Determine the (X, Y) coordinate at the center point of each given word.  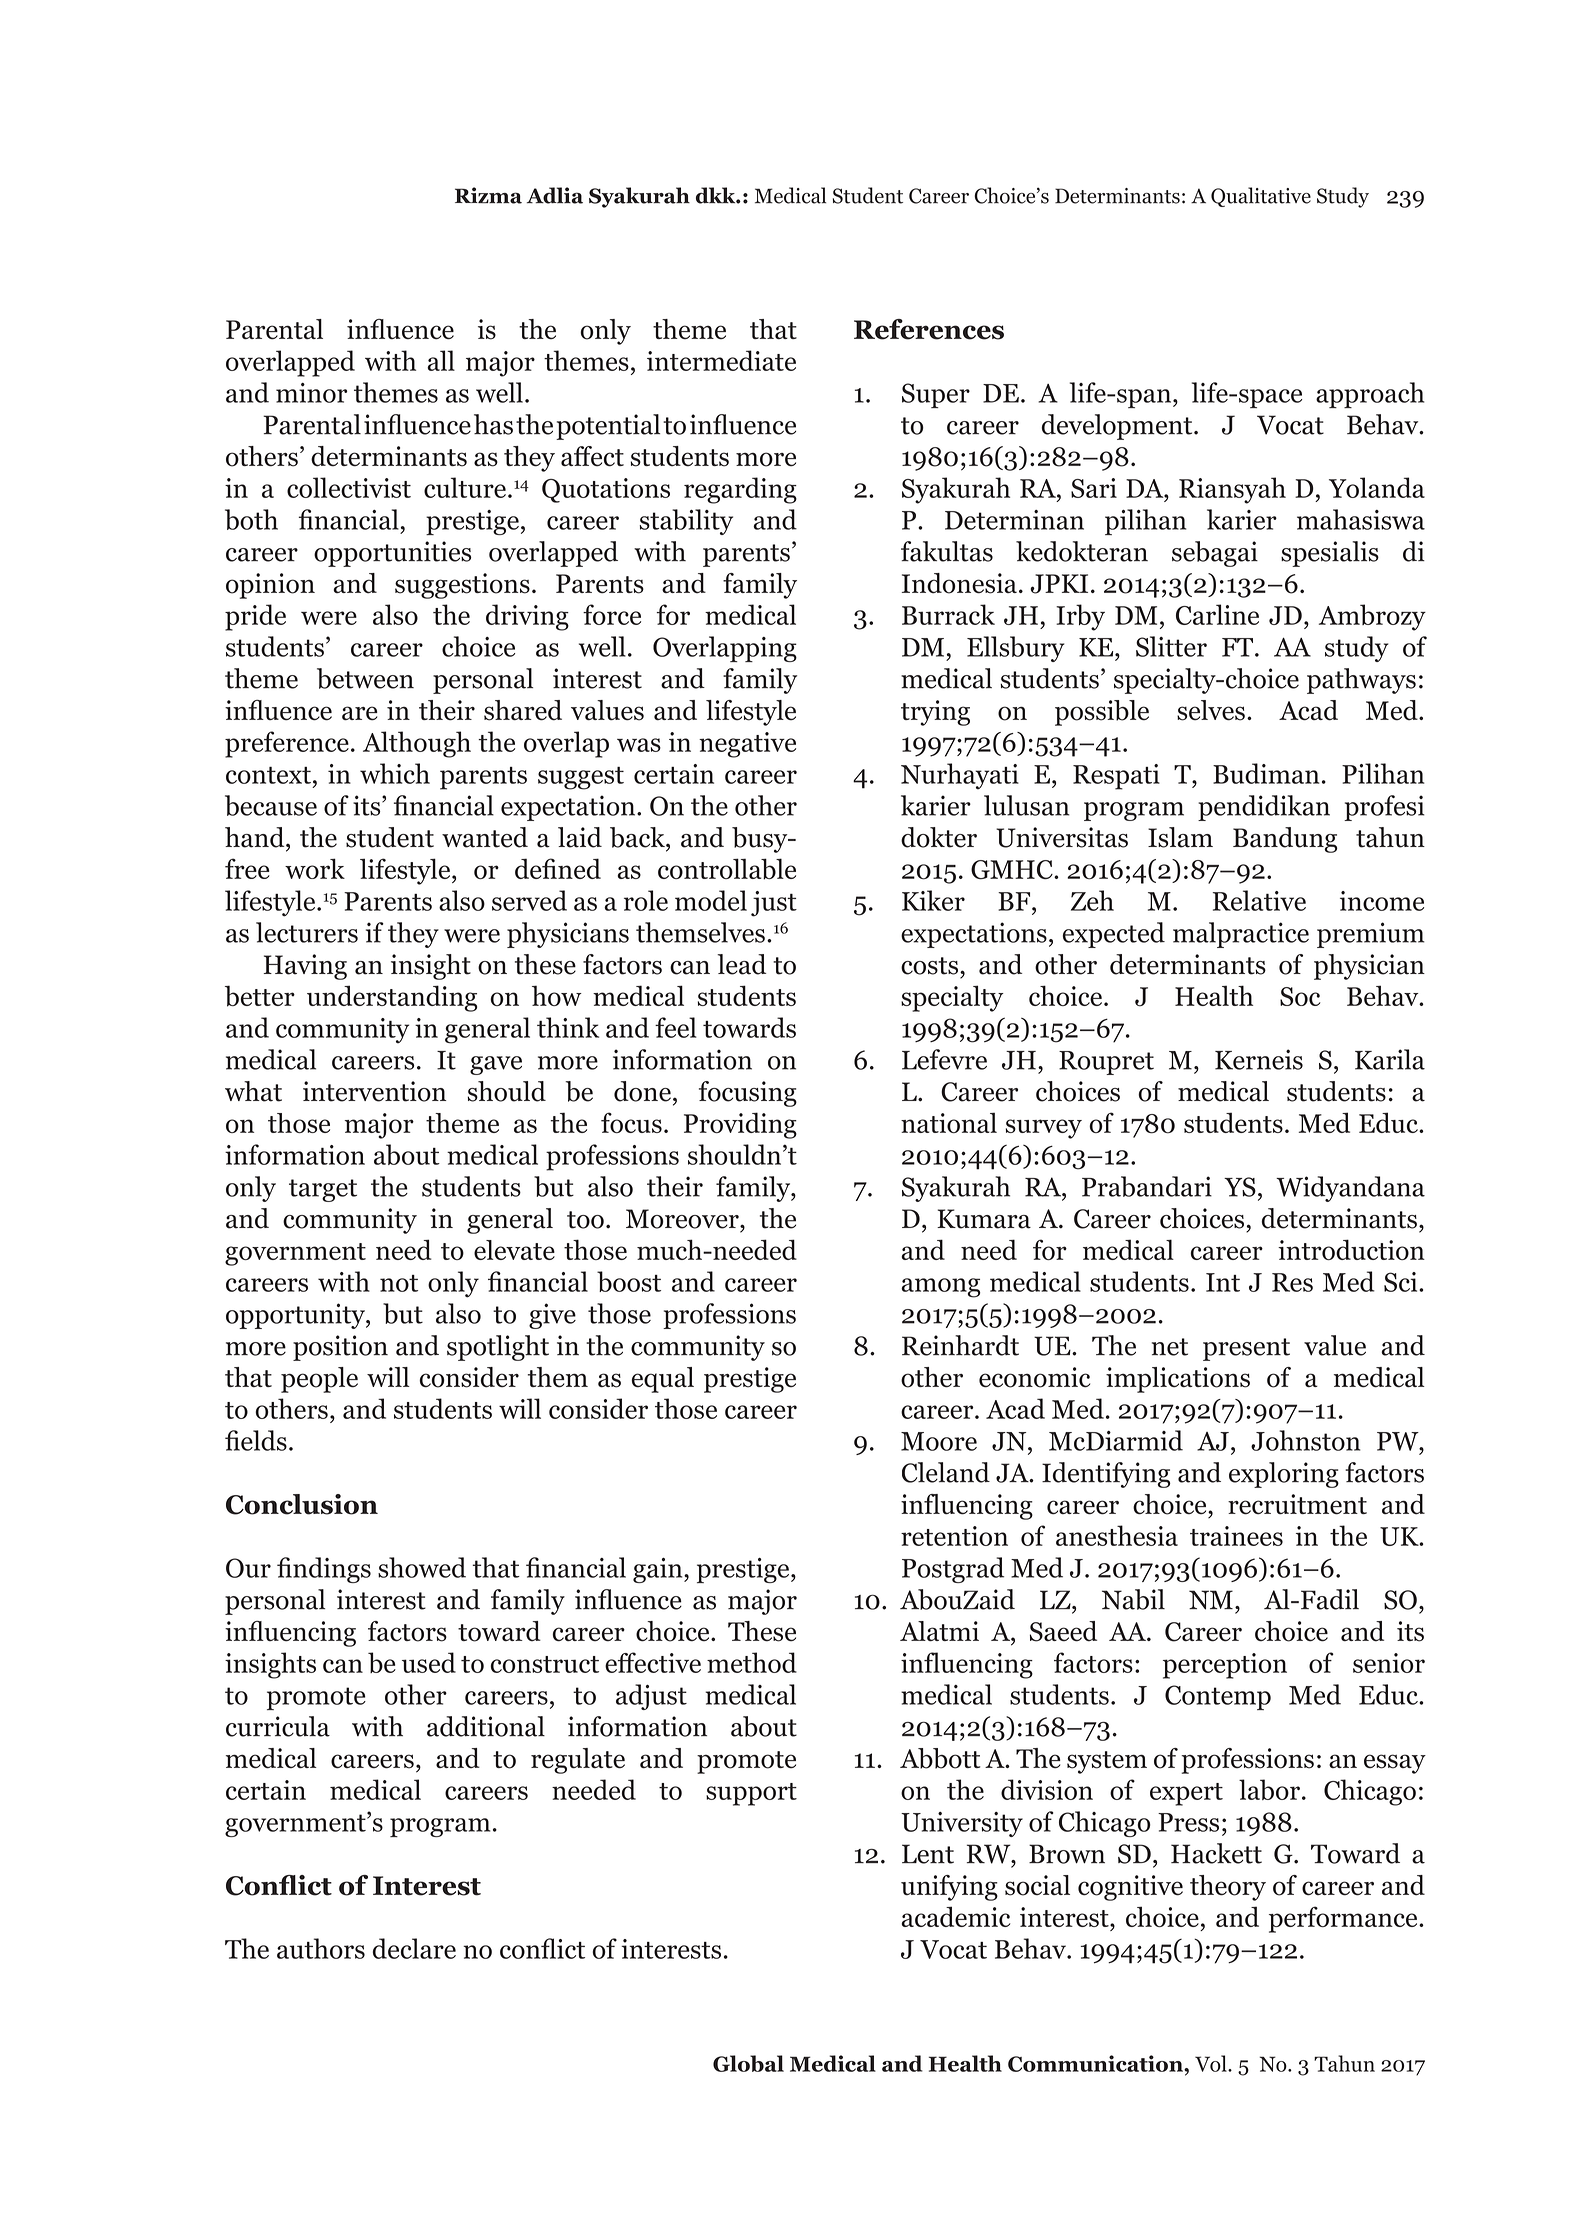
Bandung (1285, 840)
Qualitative (1261, 197)
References (929, 329)
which (395, 773)
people (319, 1380)
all (441, 360)
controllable (727, 869)
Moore (939, 1441)
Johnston (1305, 1440)
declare (414, 1948)
